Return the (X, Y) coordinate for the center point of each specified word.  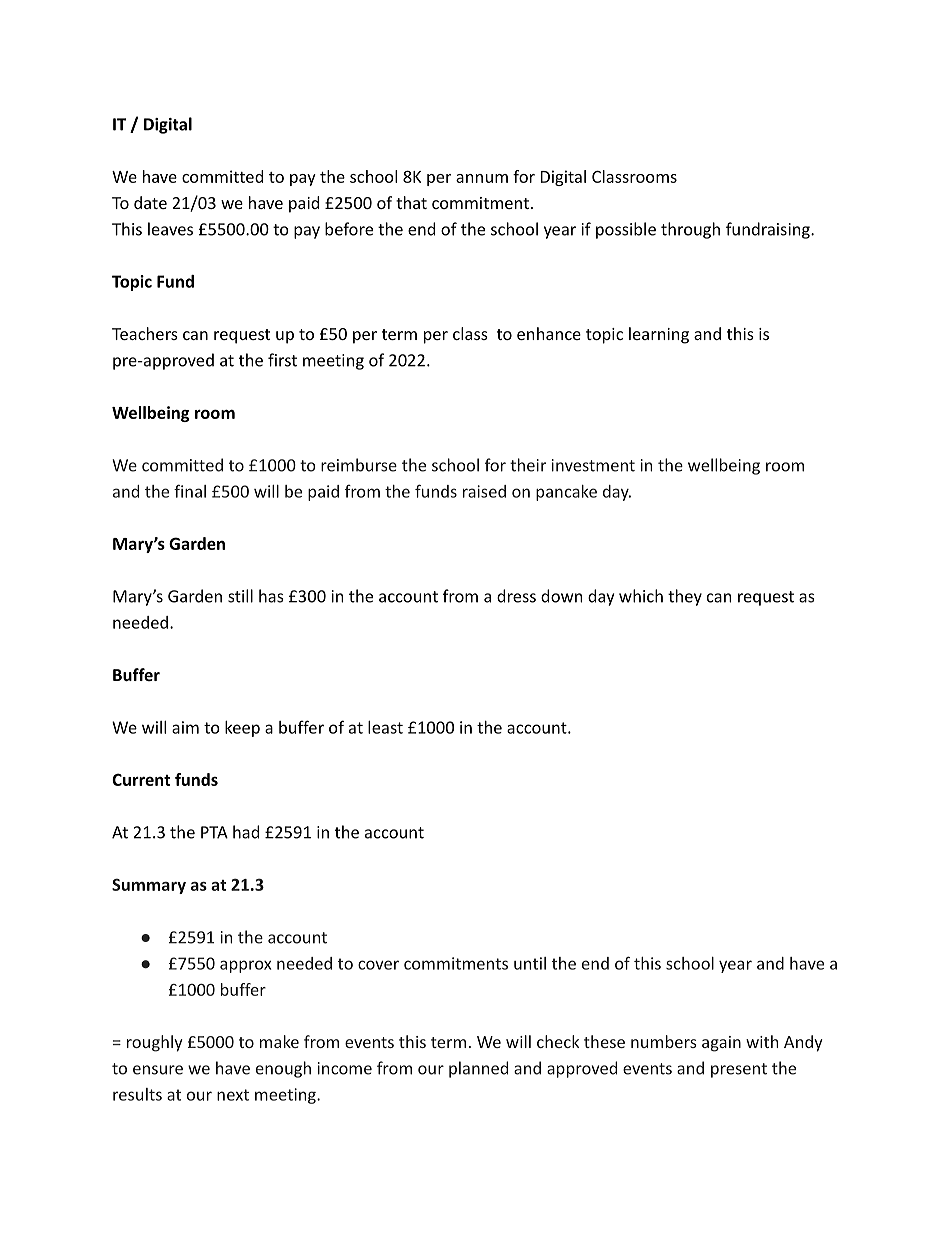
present (739, 1070)
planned (478, 1069)
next (233, 1095)
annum (482, 178)
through (690, 230)
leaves (170, 229)
